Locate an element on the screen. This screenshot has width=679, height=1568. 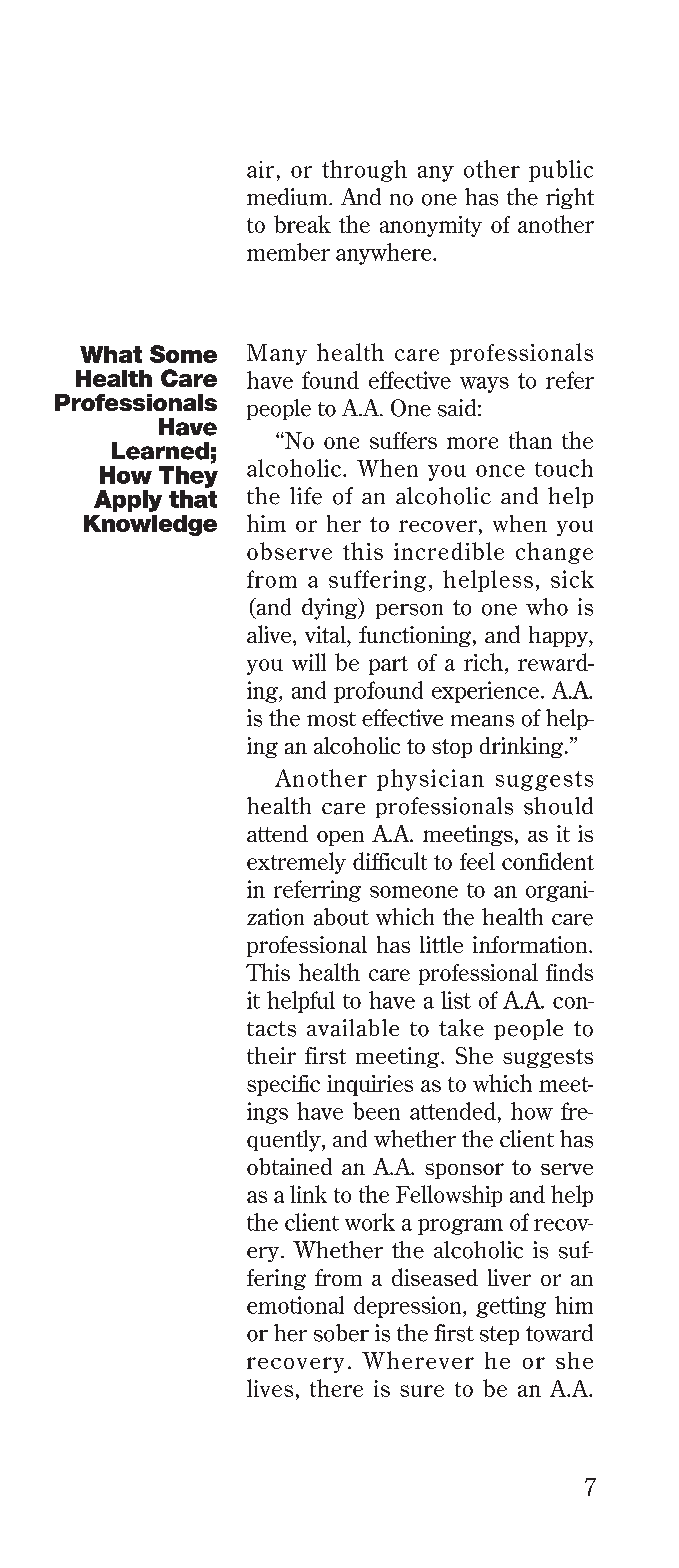
lives is located at coordinates (270, 1388).
